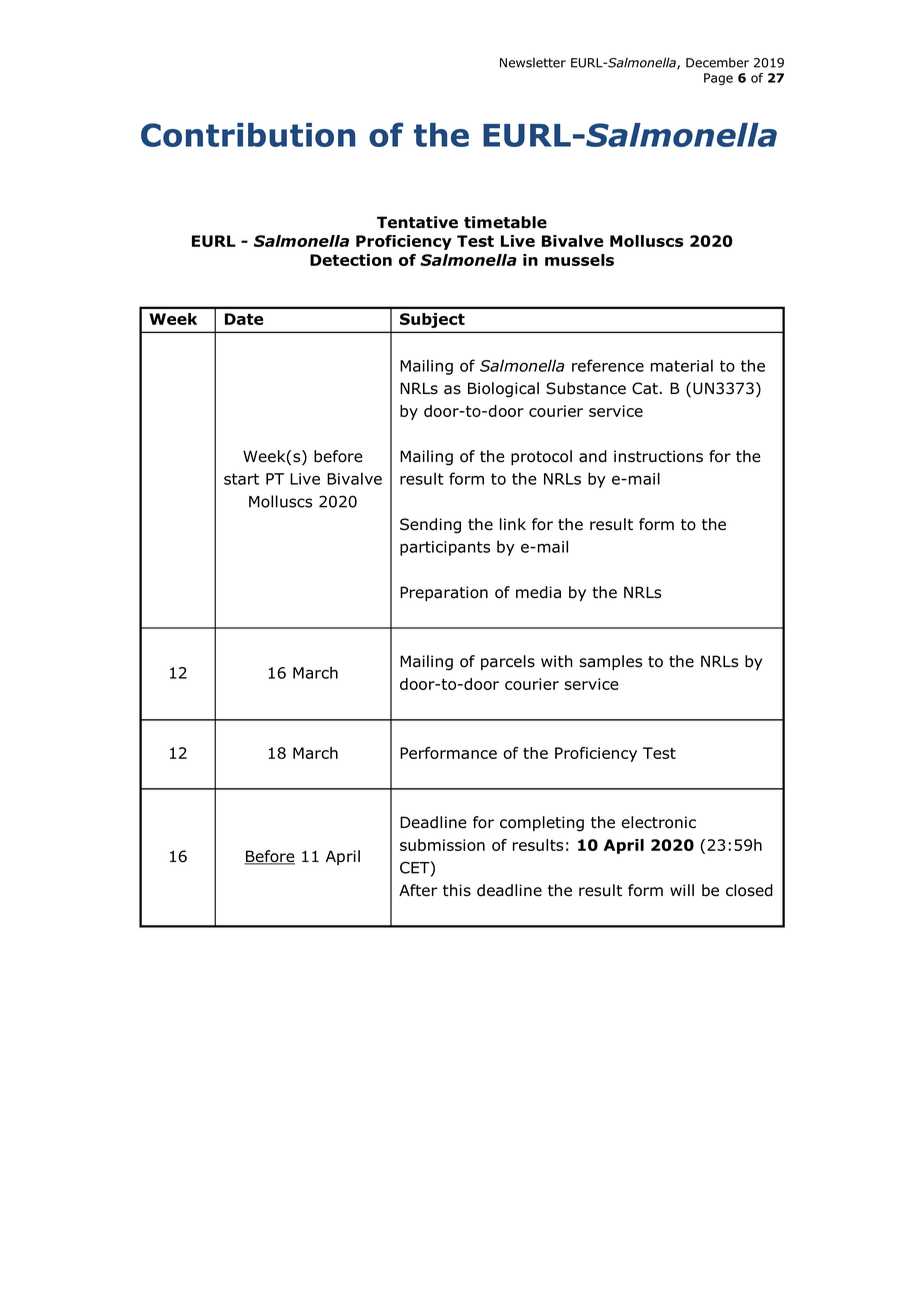 Image resolution: width=924 pixels, height=1308 pixels. Describe the element at coordinates (418, 890) in the screenshot. I see `After` at that location.
